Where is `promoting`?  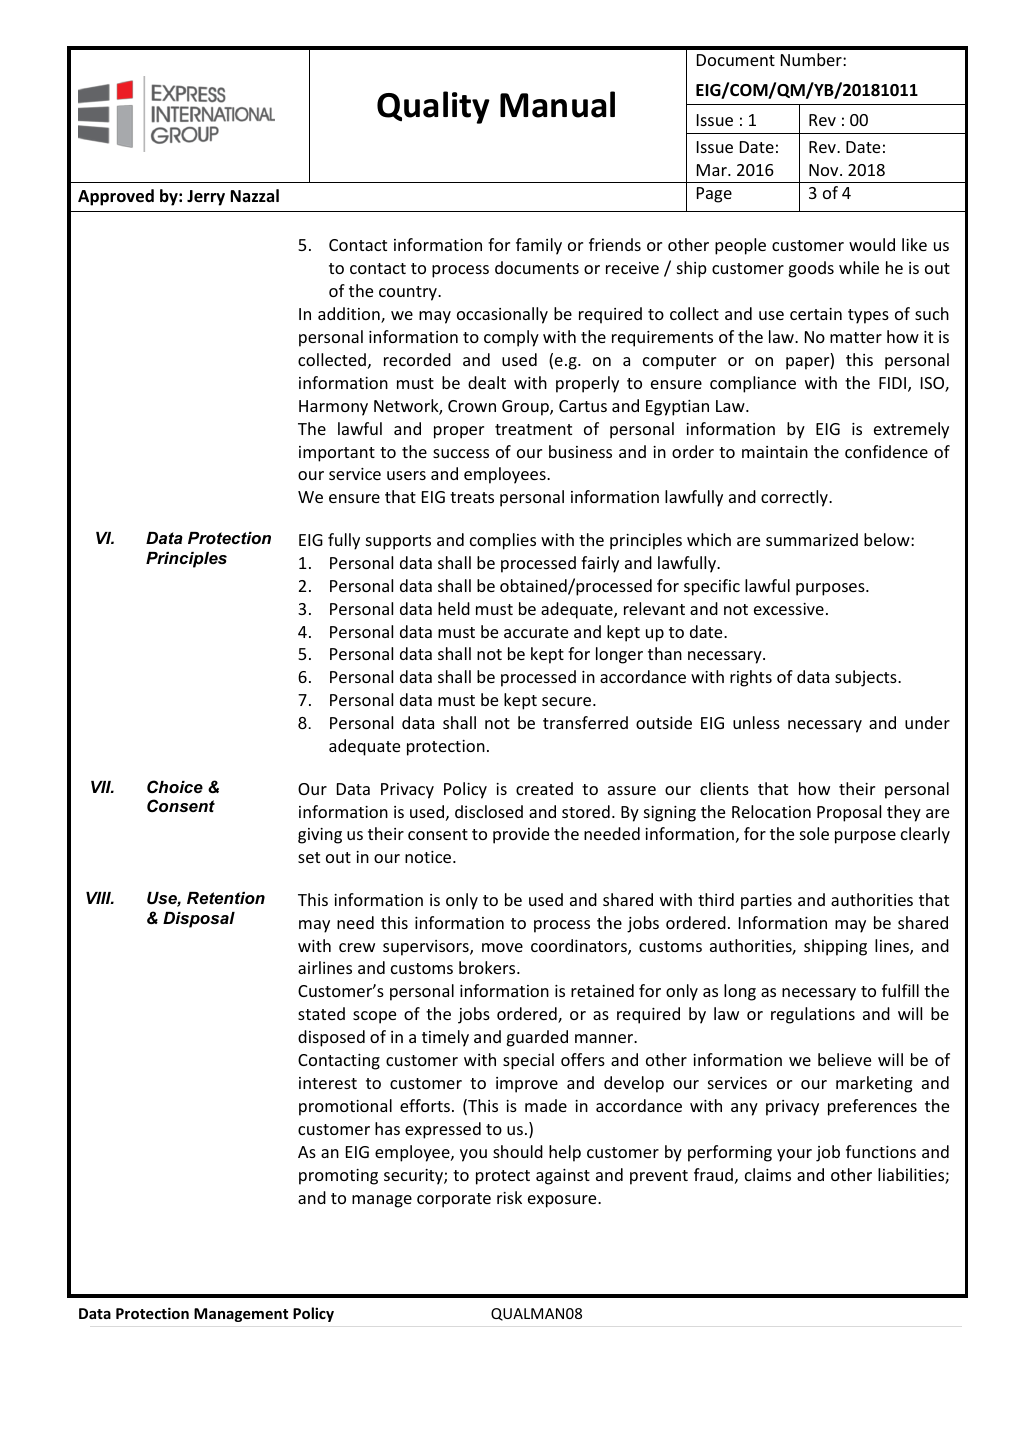
promoting is located at coordinates (338, 1177).
